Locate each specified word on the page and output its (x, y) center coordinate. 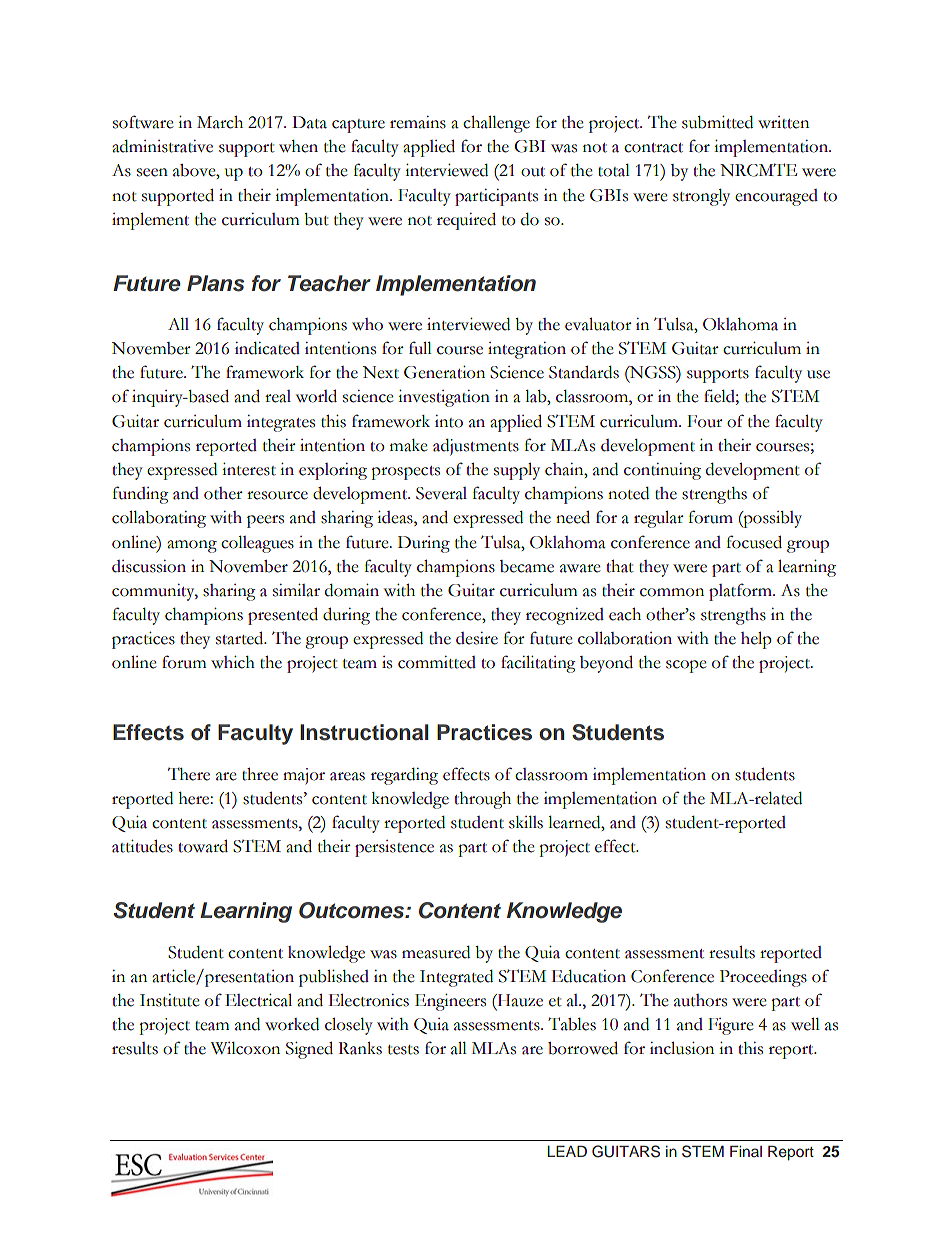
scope (686, 666)
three (260, 774)
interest (249, 469)
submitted (717, 122)
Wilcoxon (245, 1048)
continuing (662, 471)
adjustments (476, 447)
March (220, 122)
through (482, 800)
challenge (496, 124)
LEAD (567, 1151)
